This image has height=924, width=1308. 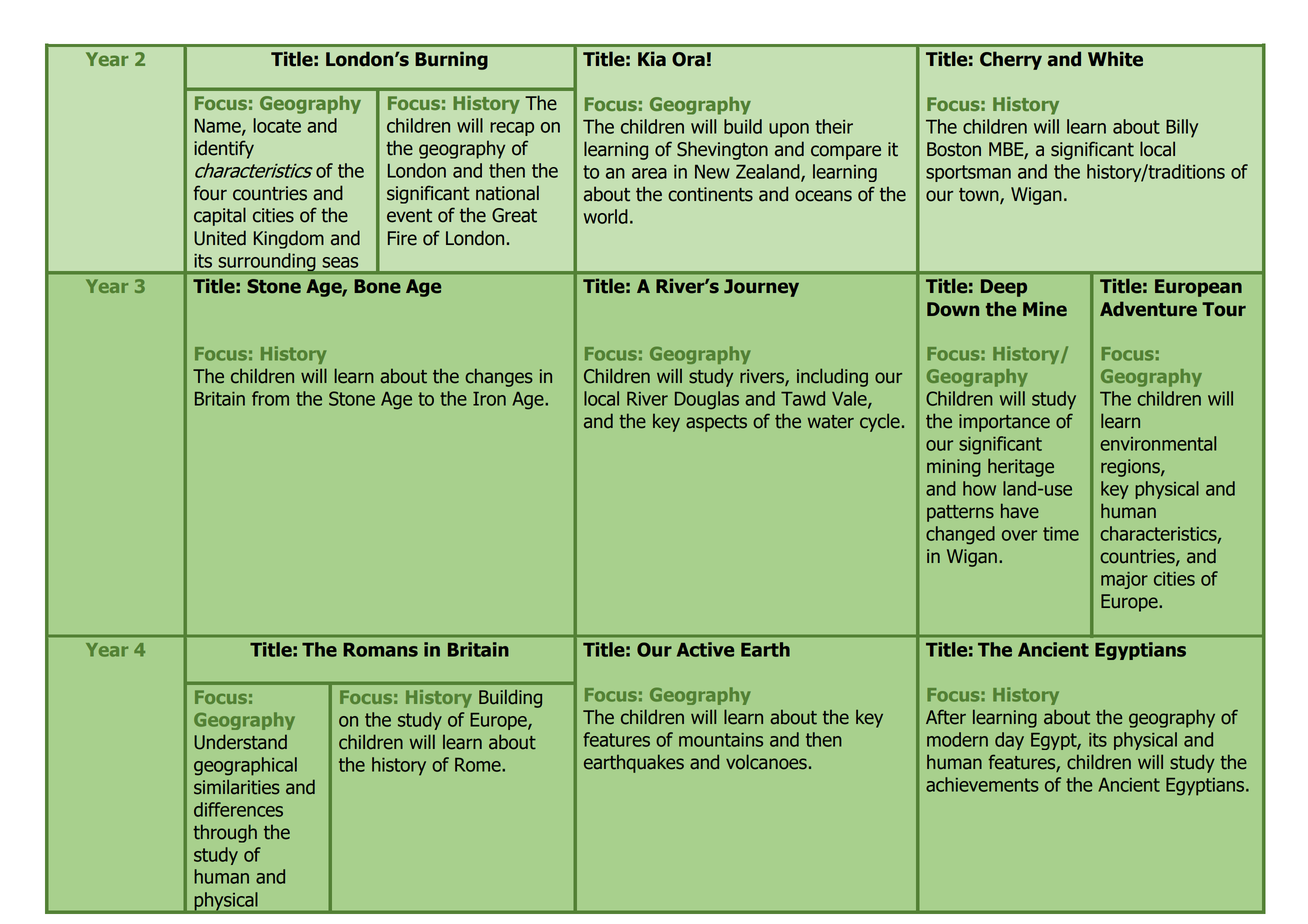 I want to click on Adventure, so click(x=1148, y=309).
